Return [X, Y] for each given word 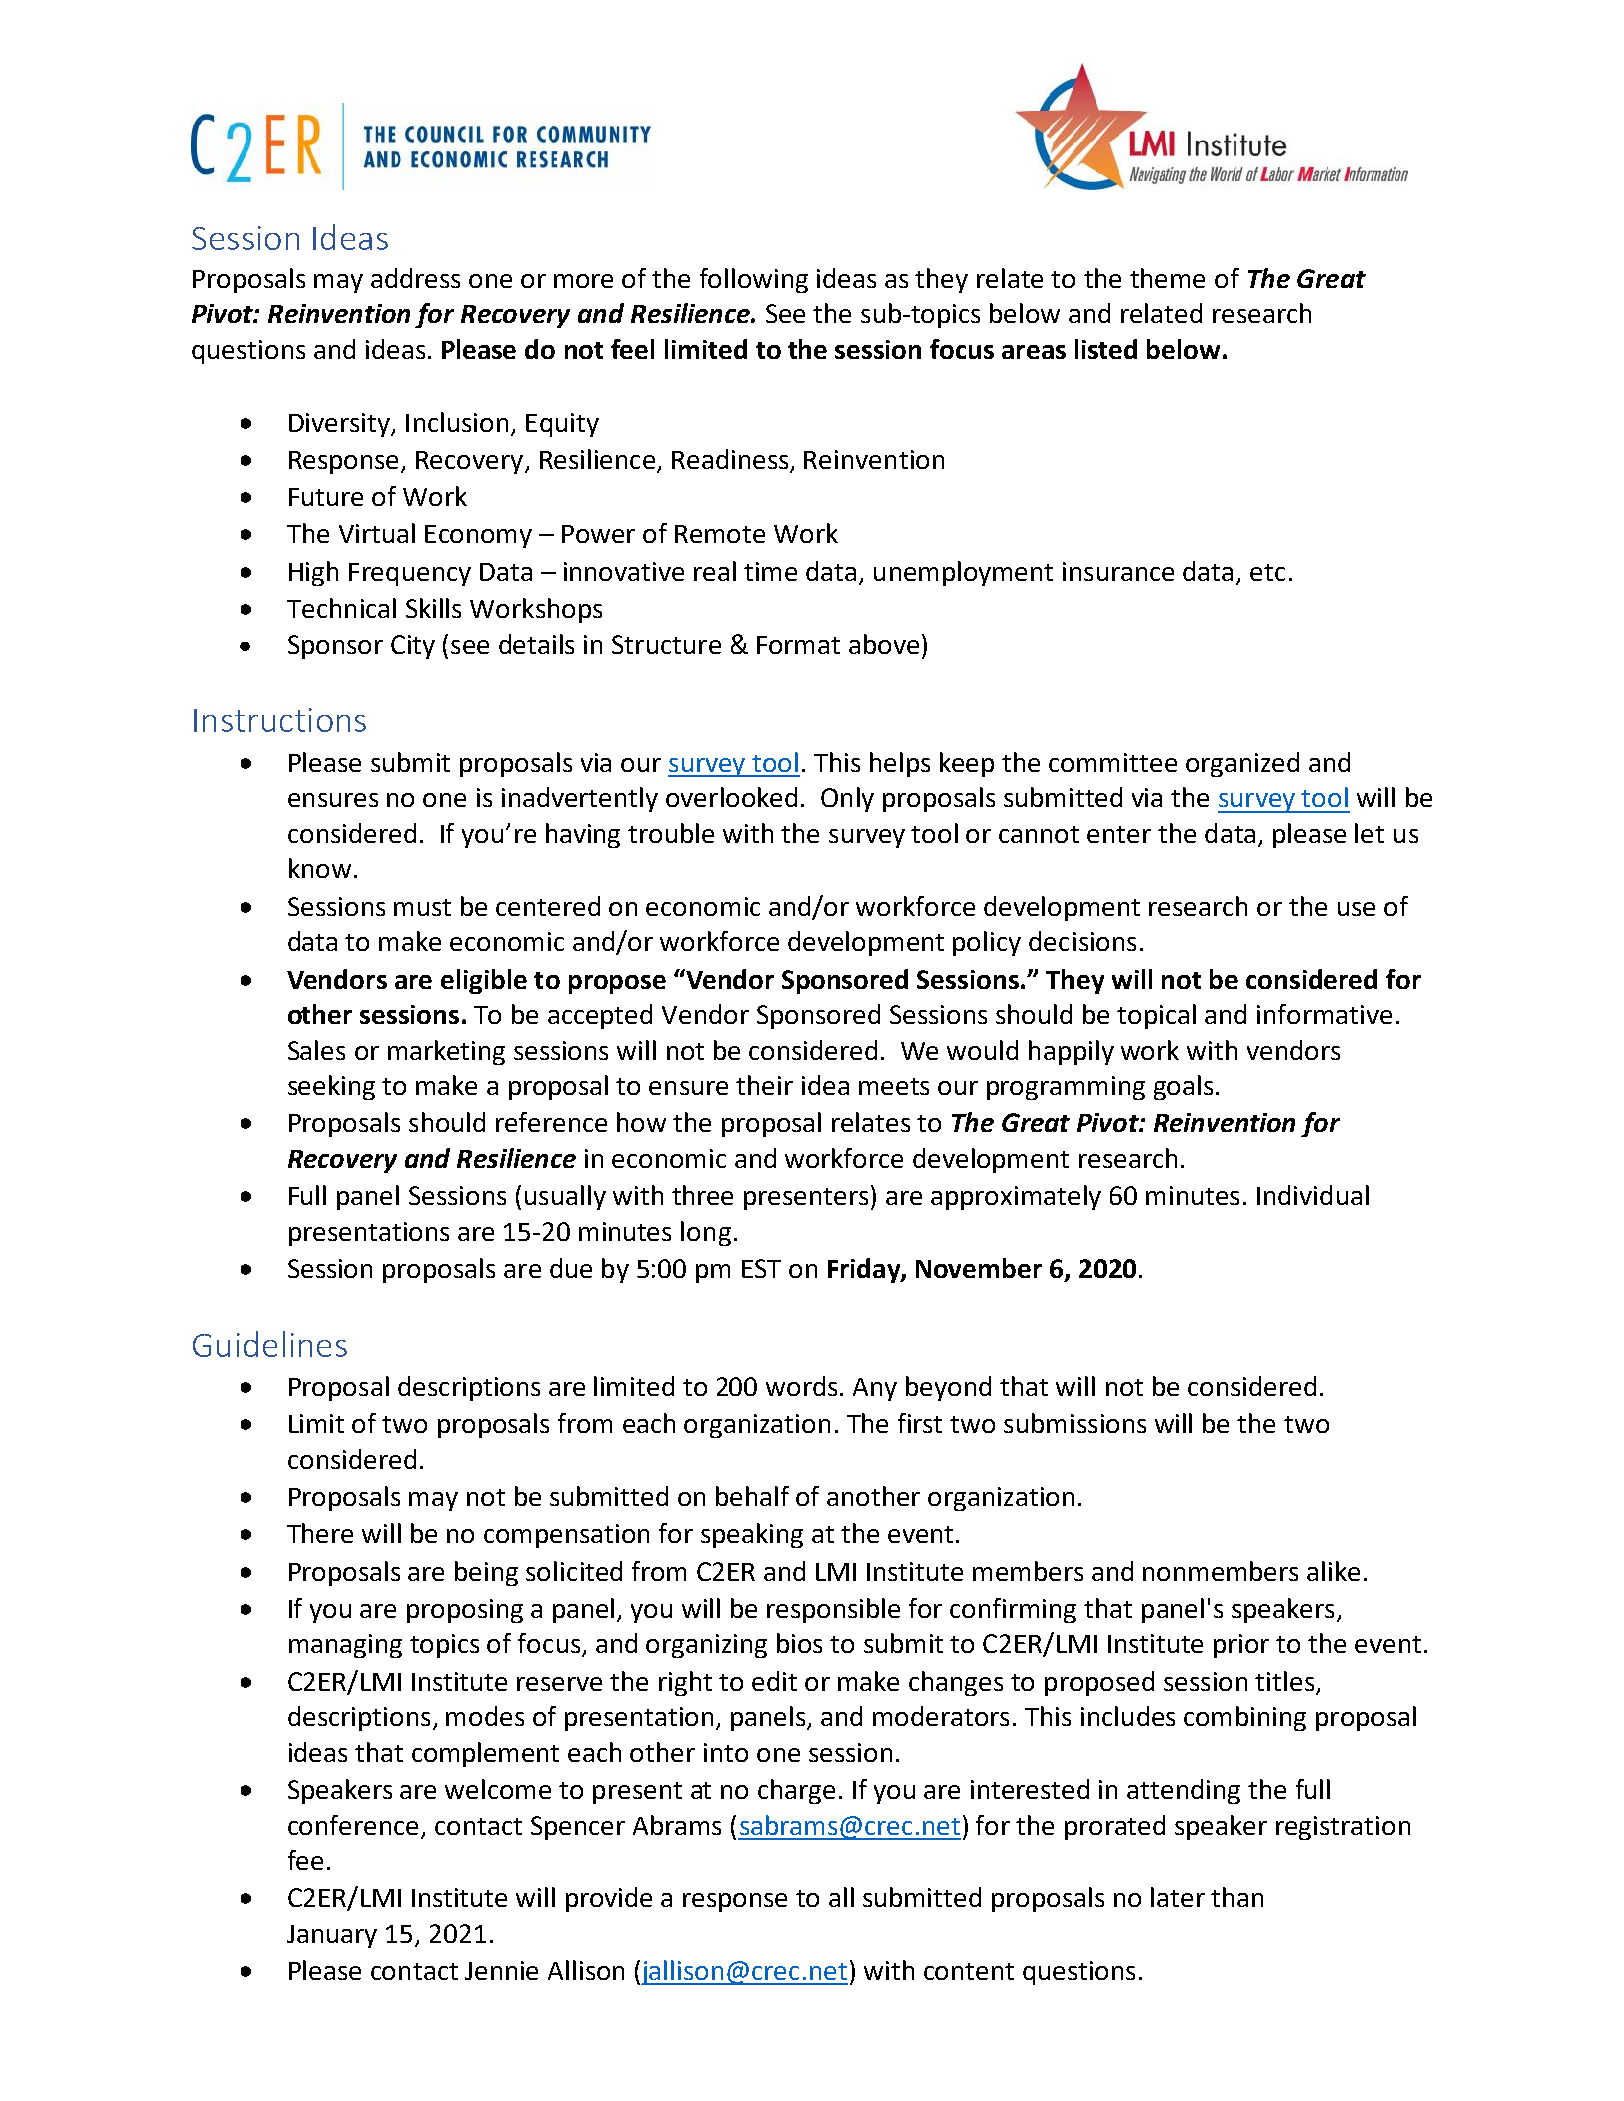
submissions [1075, 1423]
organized [1242, 764]
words [801, 1386]
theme [1167, 278]
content [969, 1971]
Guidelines [270, 1344]
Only [847, 799]
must [422, 907]
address [415, 278]
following [754, 280]
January [332, 1936]
